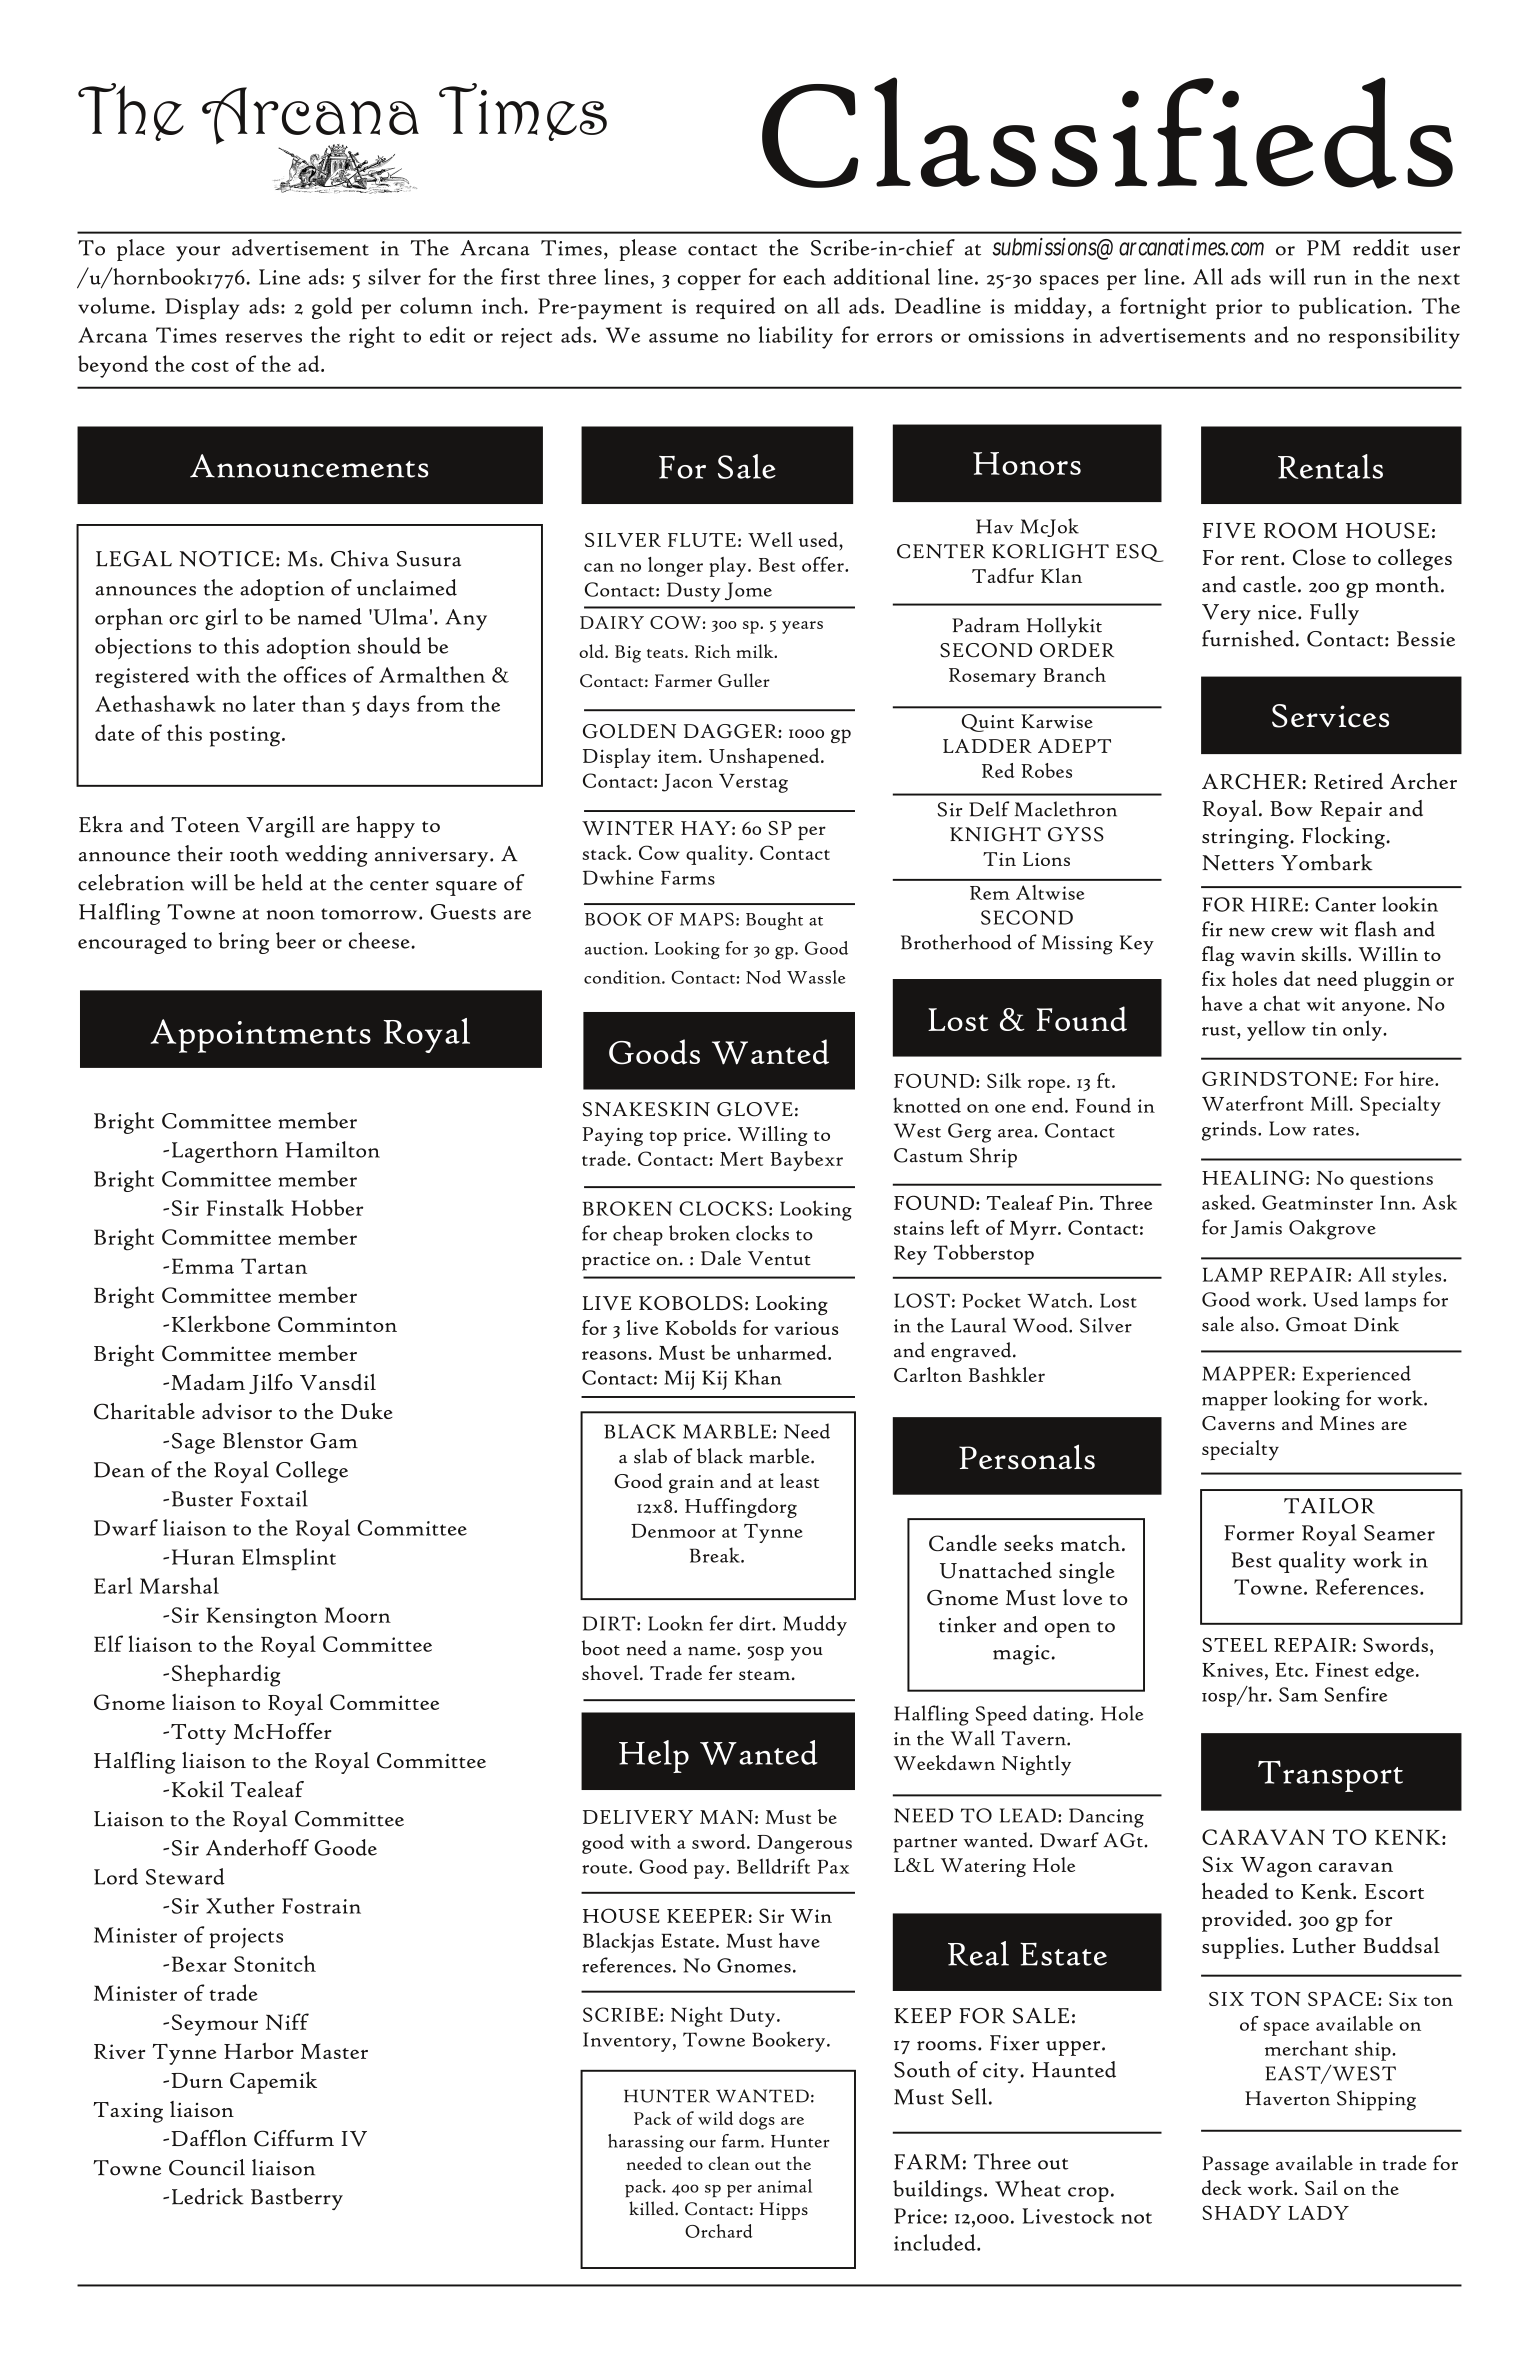  Describe the element at coordinates (1259, 1533) in the screenshot. I see `Former` at that location.
